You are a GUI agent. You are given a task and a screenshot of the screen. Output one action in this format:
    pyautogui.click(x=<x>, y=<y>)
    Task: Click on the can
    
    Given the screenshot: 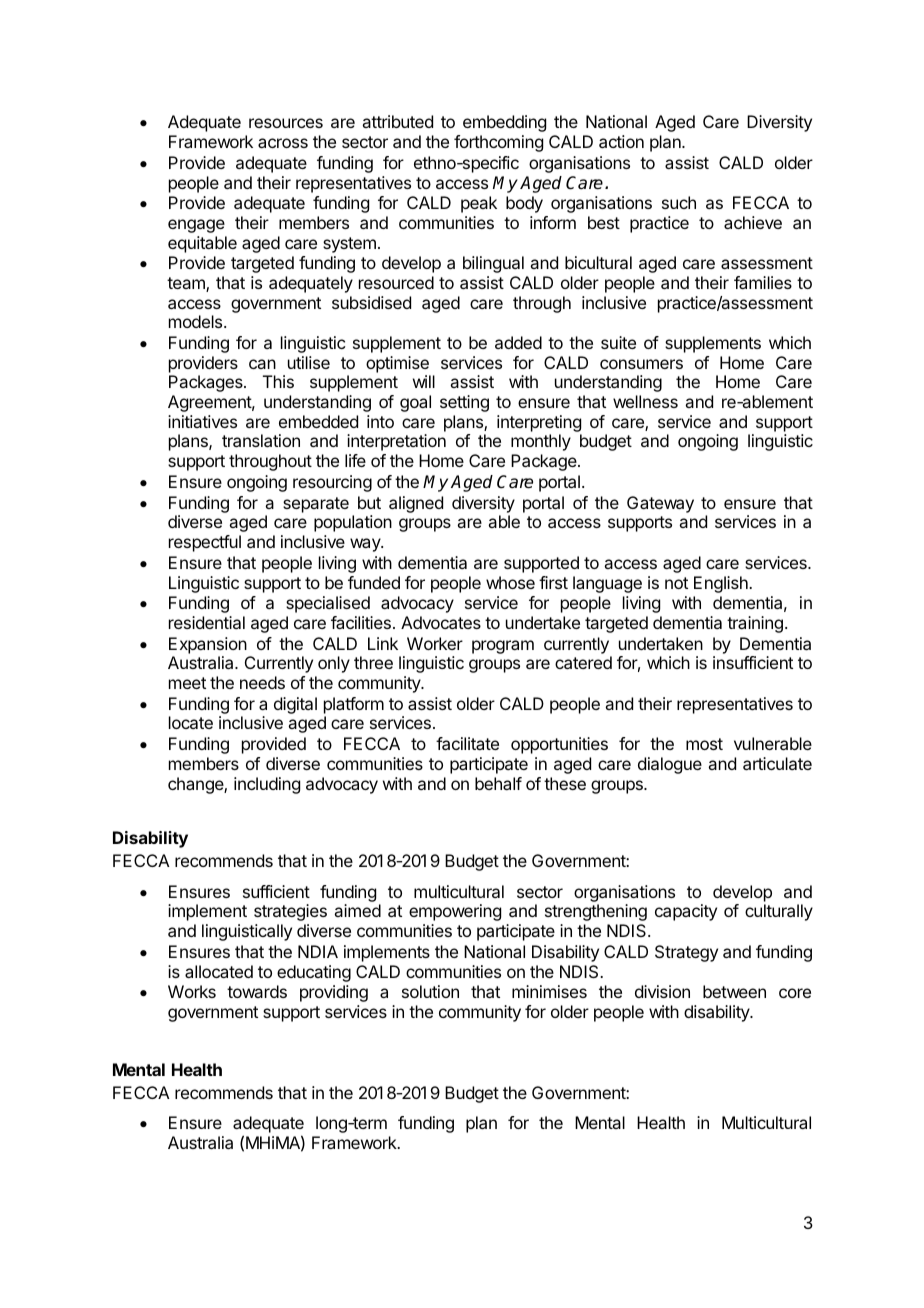 What is the action you would take?
    pyautogui.click(x=262, y=364)
